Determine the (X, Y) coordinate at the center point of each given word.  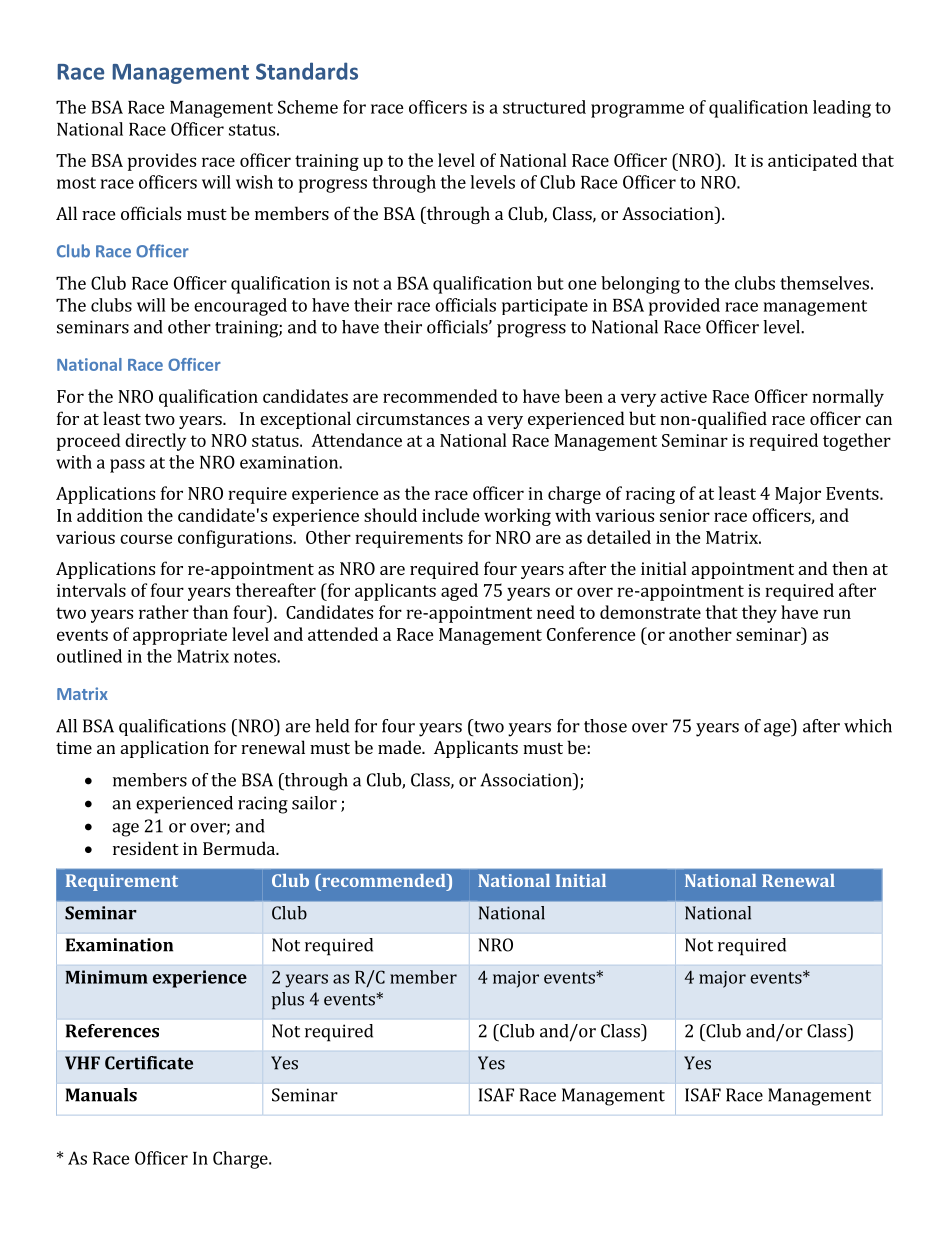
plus (288, 1001)
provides (162, 162)
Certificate (149, 1063)
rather (164, 612)
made (400, 747)
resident (146, 848)
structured (544, 107)
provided (684, 307)
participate (545, 307)
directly (155, 442)
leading (842, 109)
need (556, 612)
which (868, 726)
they (759, 614)
